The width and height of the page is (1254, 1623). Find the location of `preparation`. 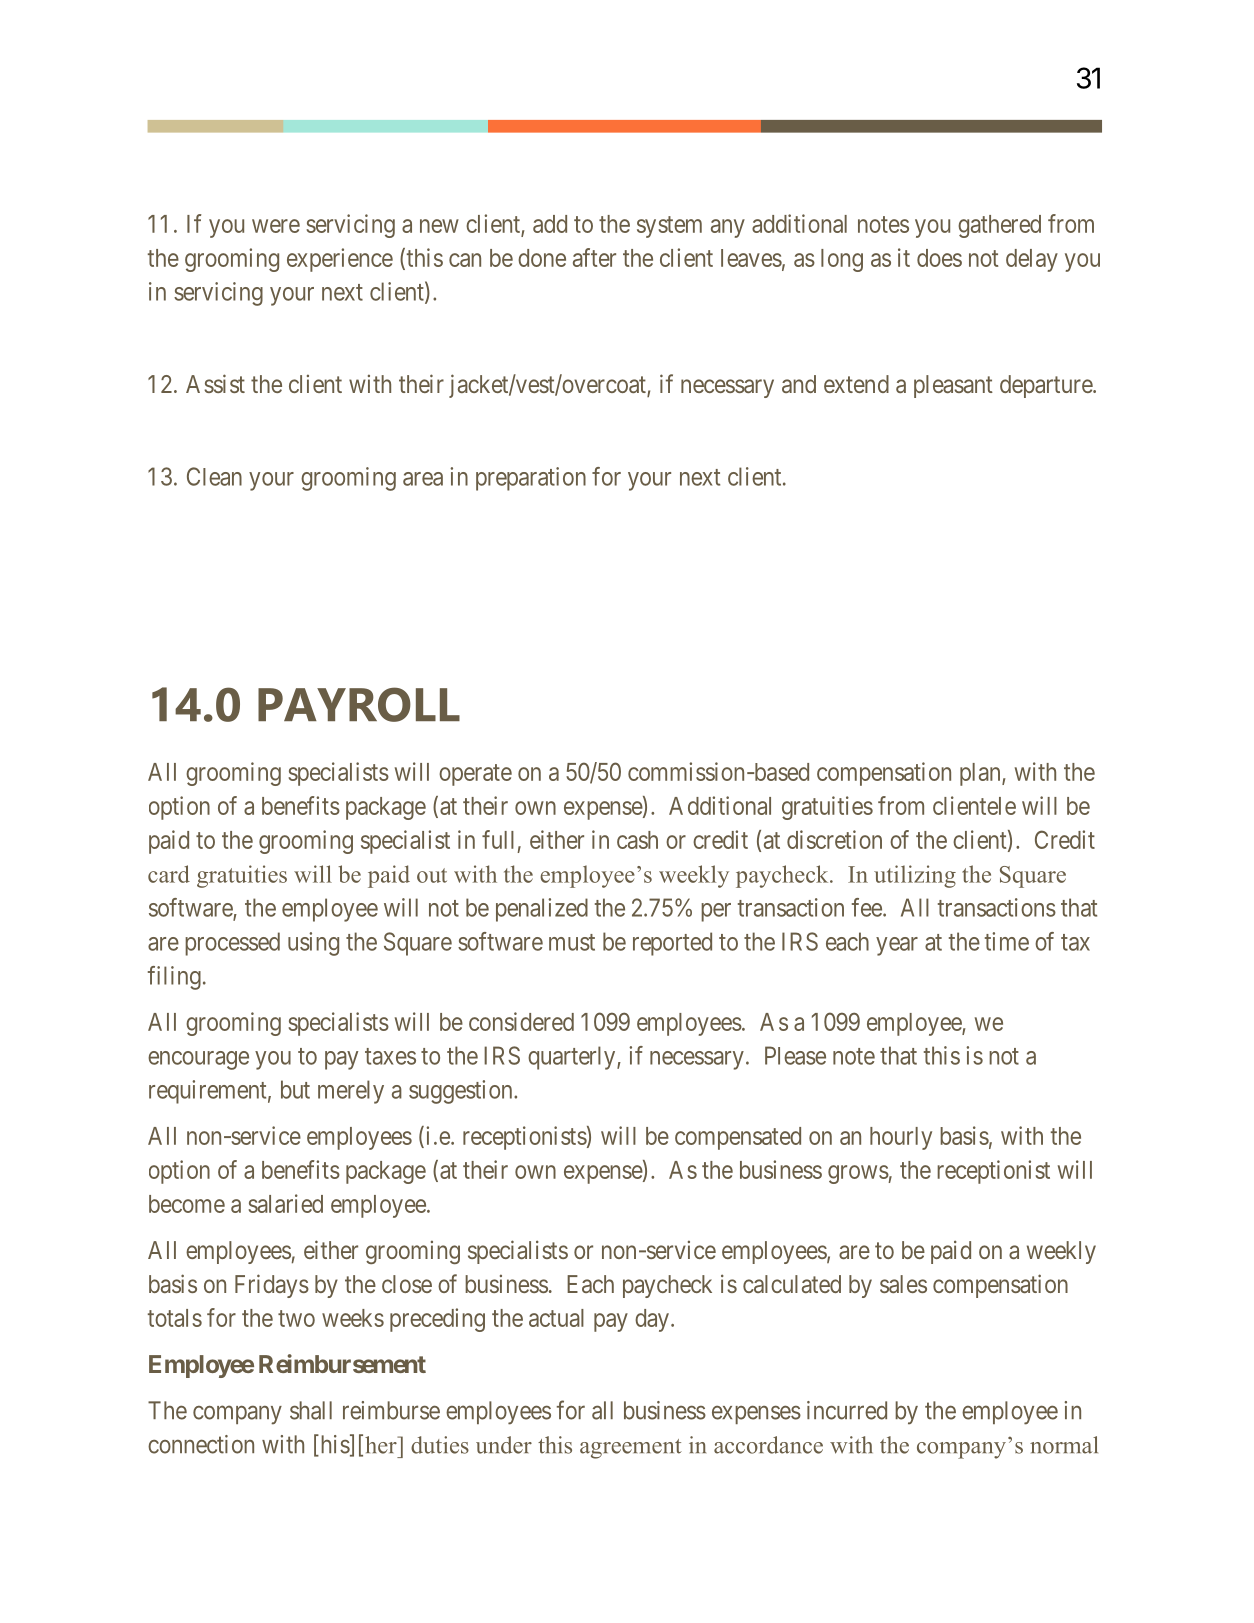

preparation is located at coordinates (531, 479).
